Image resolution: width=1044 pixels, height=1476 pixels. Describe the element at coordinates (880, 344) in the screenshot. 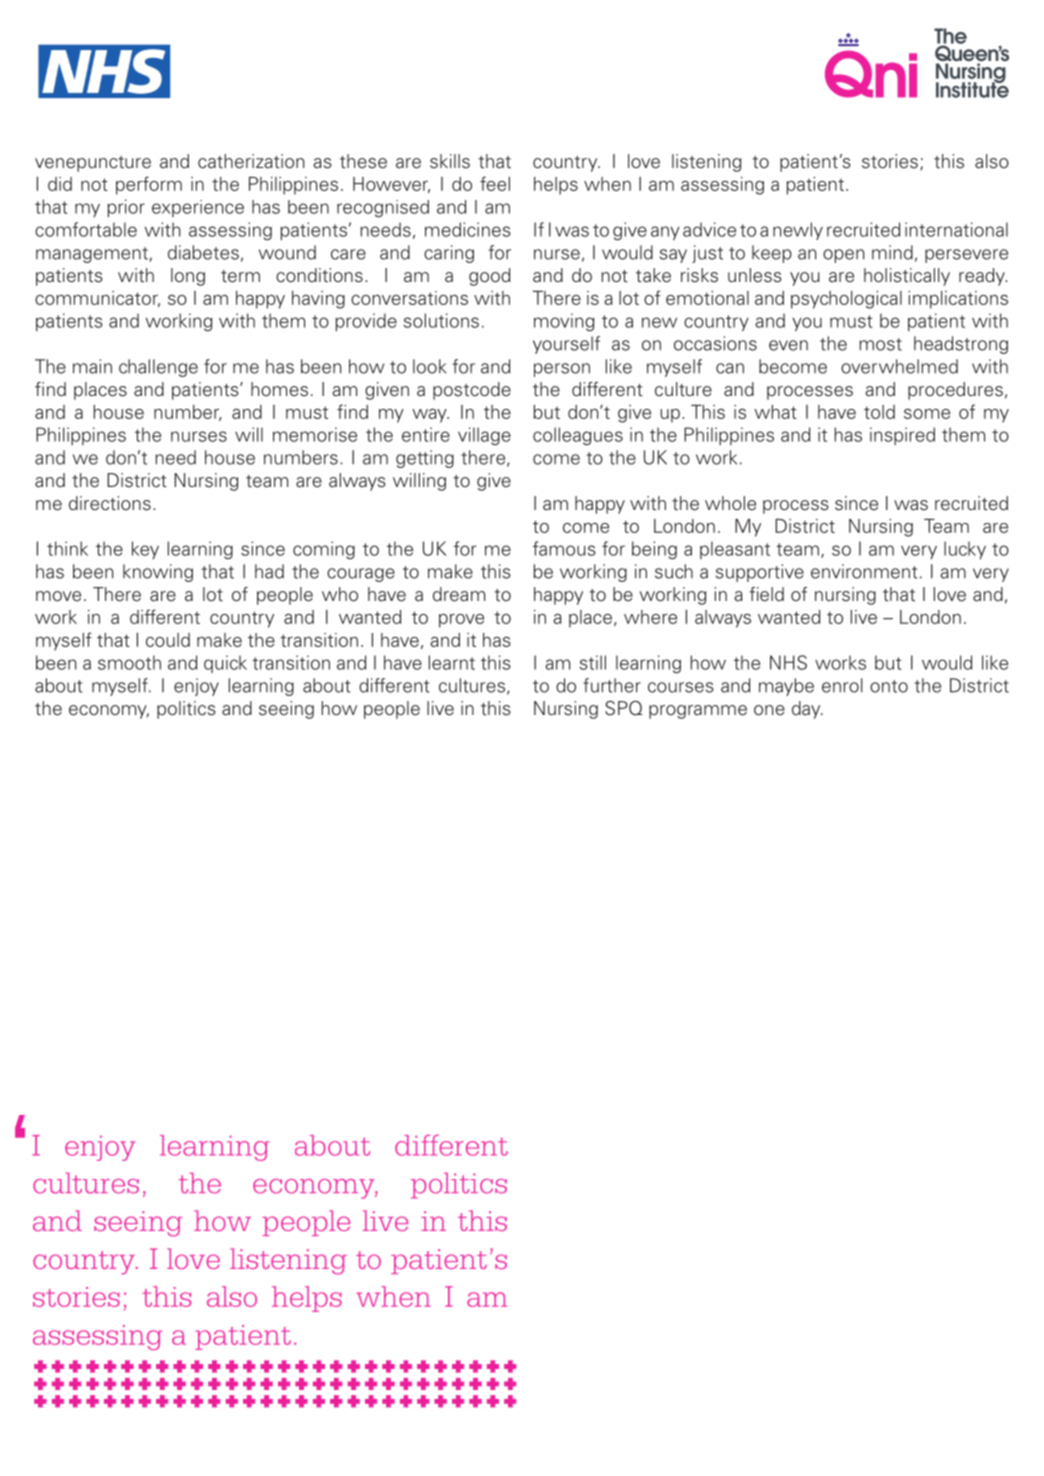

I see `most` at that location.
